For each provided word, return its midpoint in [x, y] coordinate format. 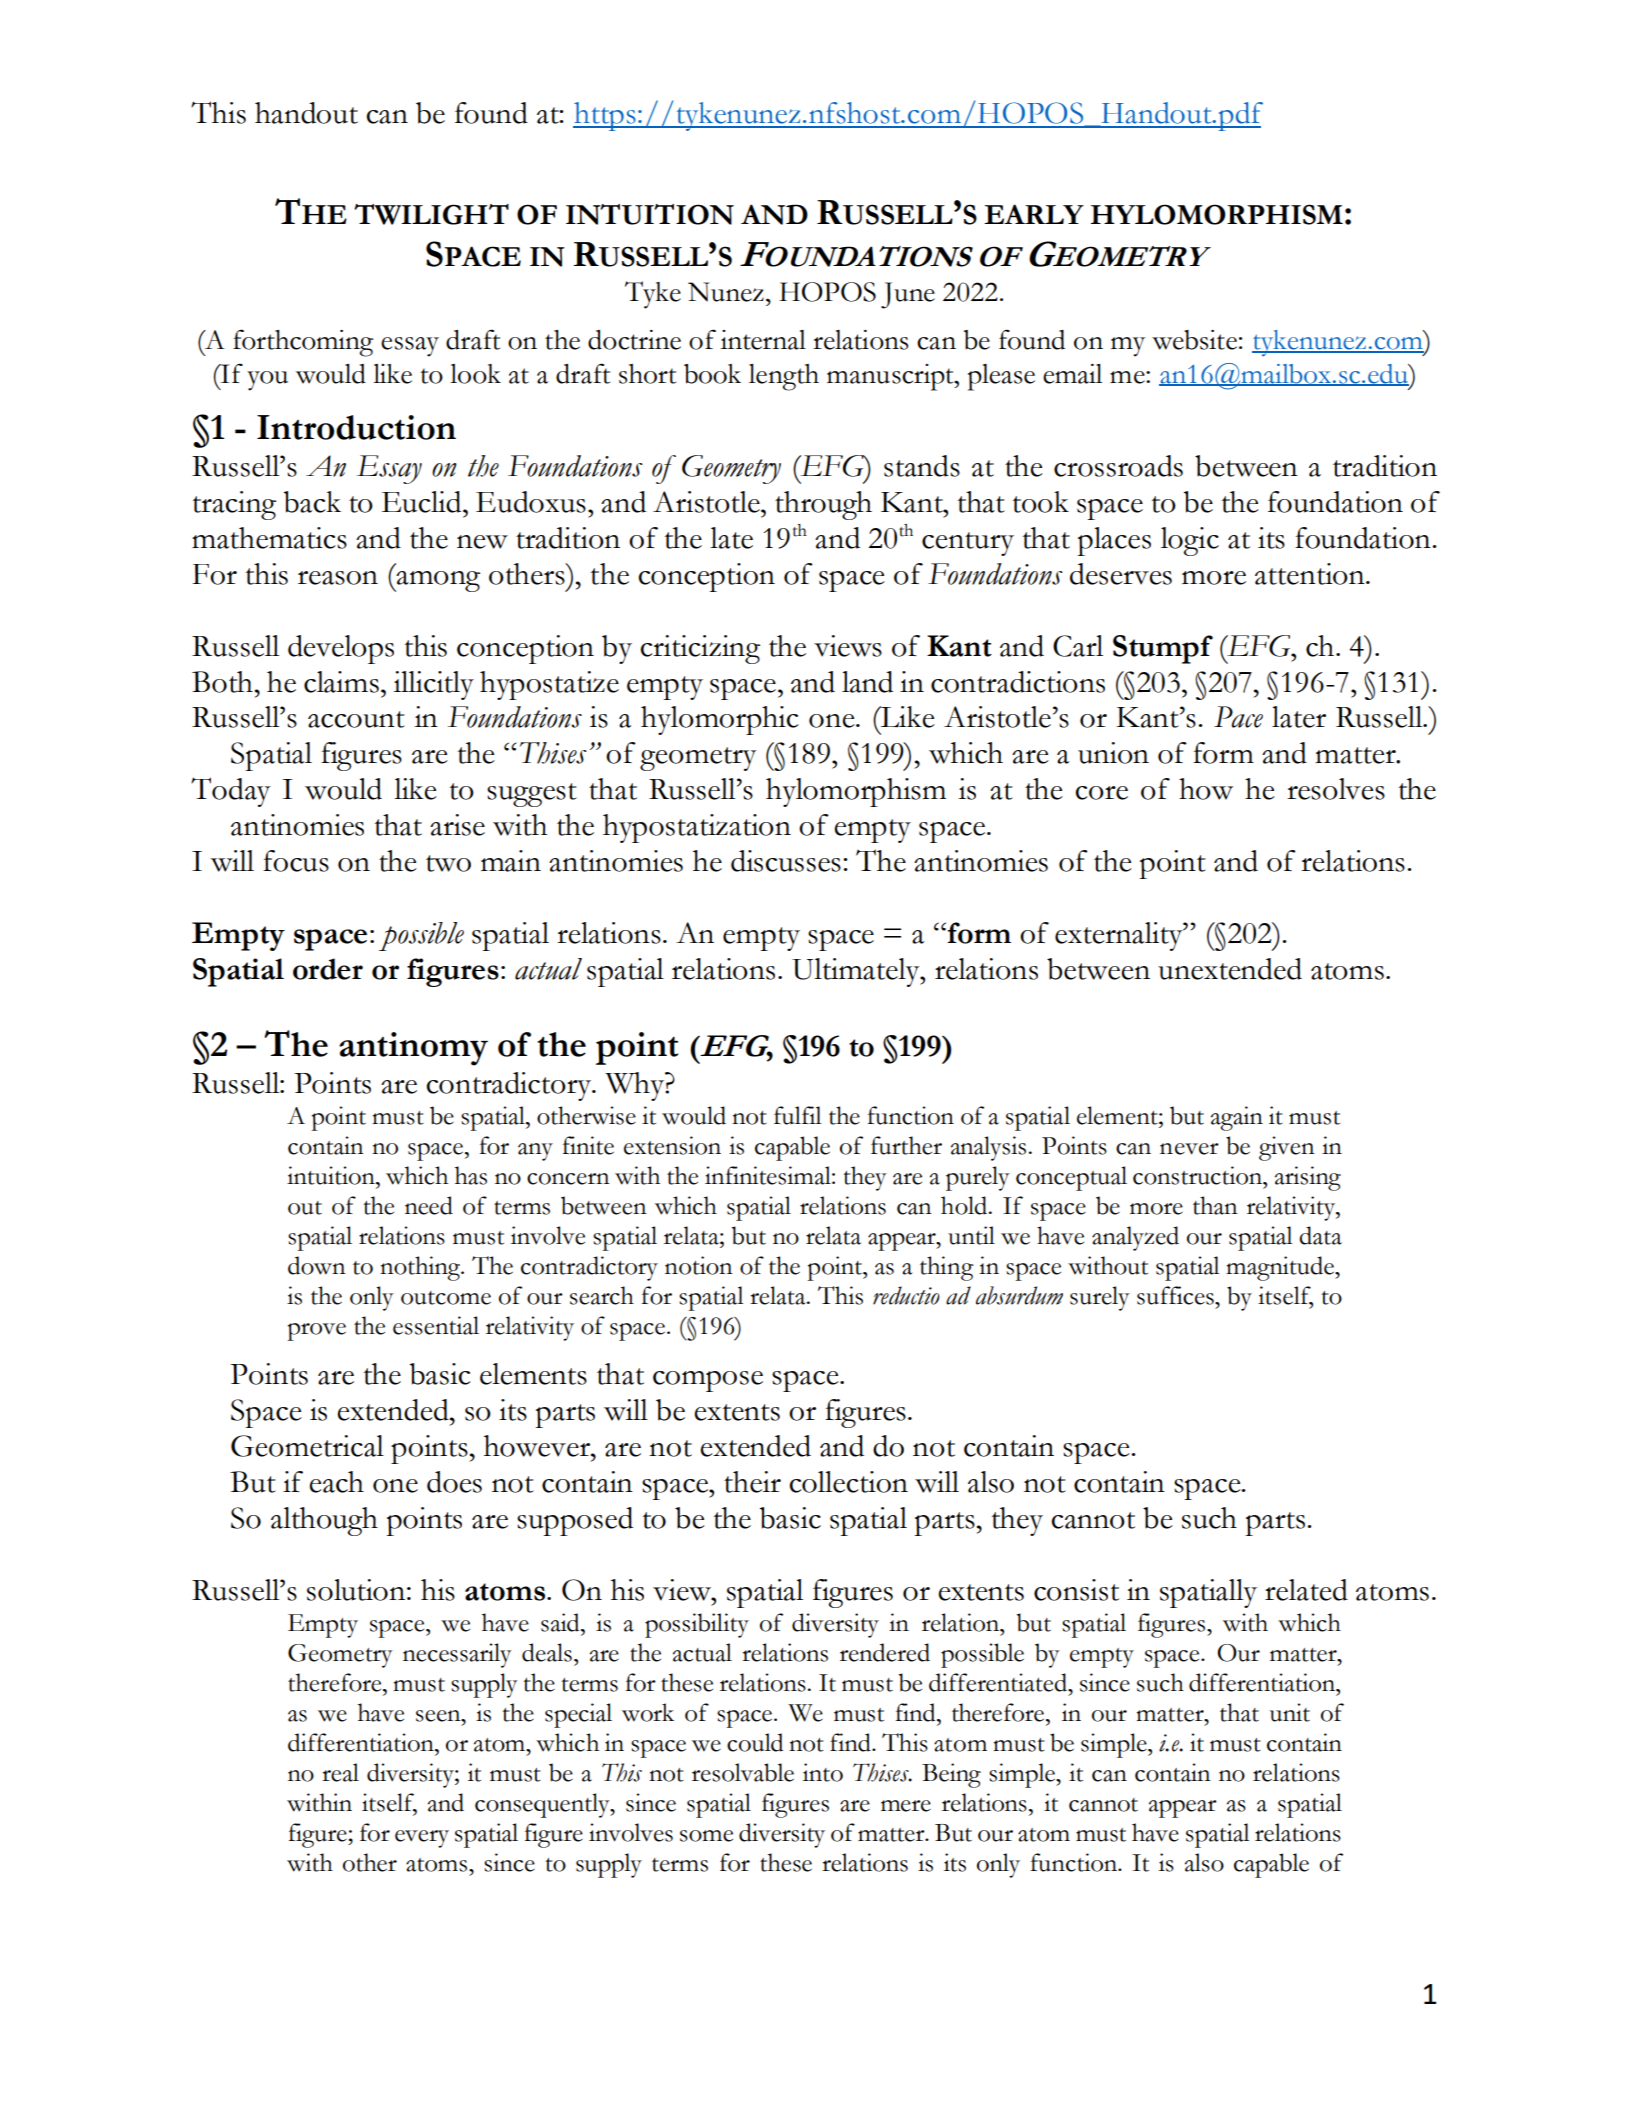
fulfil [797, 1115]
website [1194, 340]
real [340, 1772]
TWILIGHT [431, 214]
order [328, 969]
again [1237, 1118]
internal [763, 340]
